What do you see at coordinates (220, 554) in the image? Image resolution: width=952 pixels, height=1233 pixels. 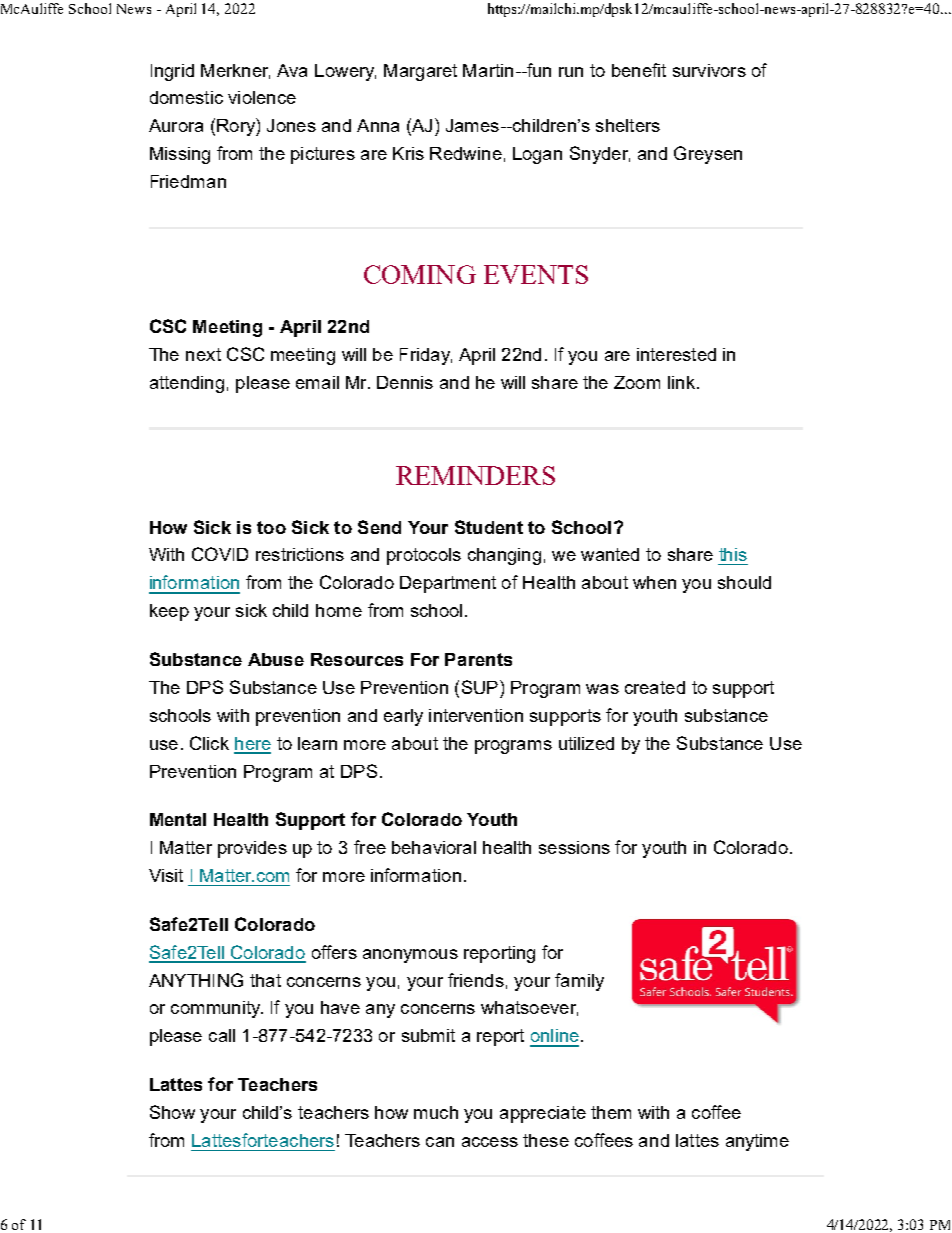 I see `COVID` at bounding box center [220, 554].
